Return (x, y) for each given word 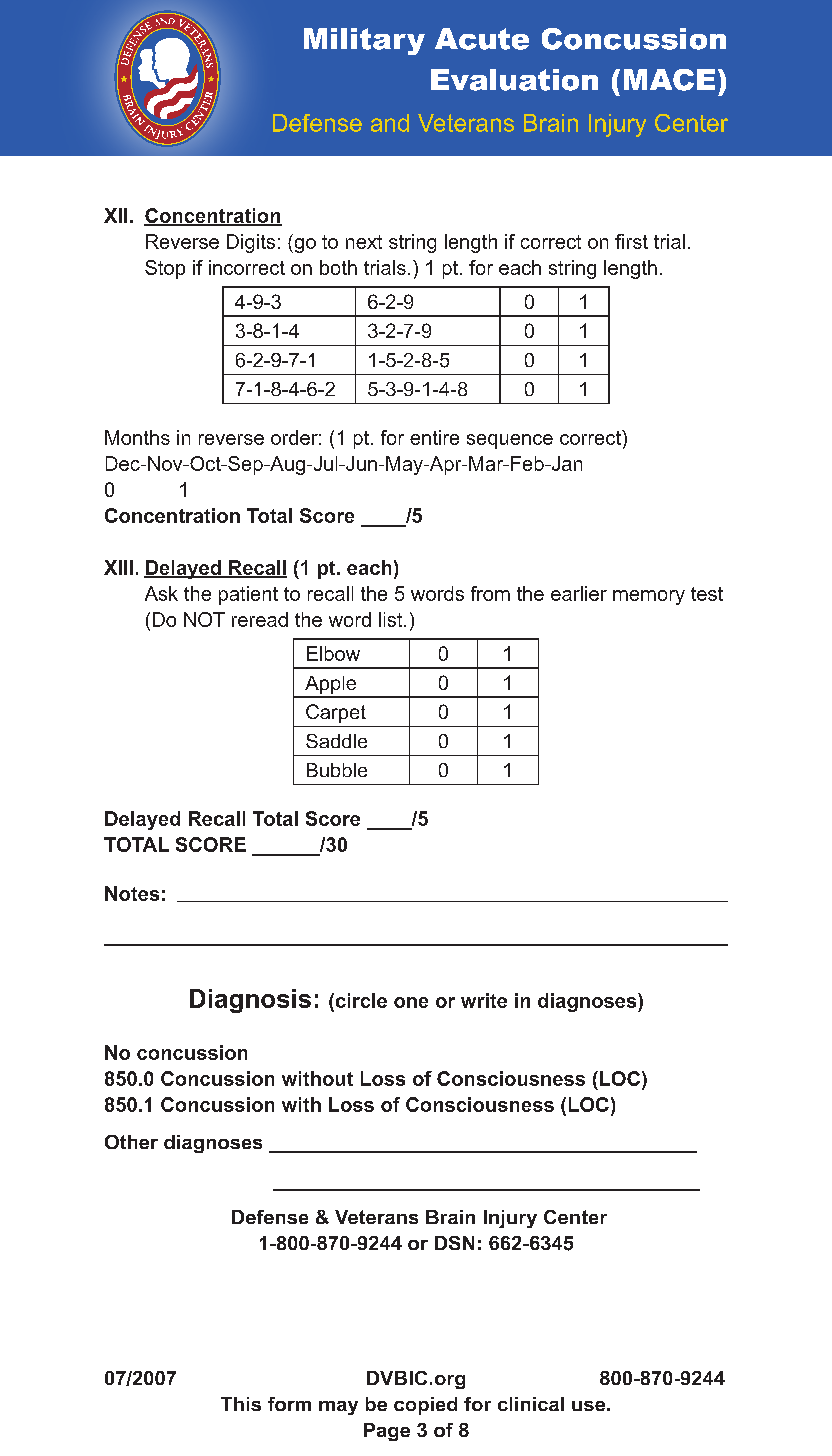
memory (649, 597)
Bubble (337, 770)
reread (260, 619)
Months (137, 437)
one (411, 1002)
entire (434, 437)
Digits (251, 243)
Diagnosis (250, 1001)
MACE (669, 80)
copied (425, 1406)
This (241, 1404)
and (390, 123)
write (484, 1000)
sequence (510, 441)
